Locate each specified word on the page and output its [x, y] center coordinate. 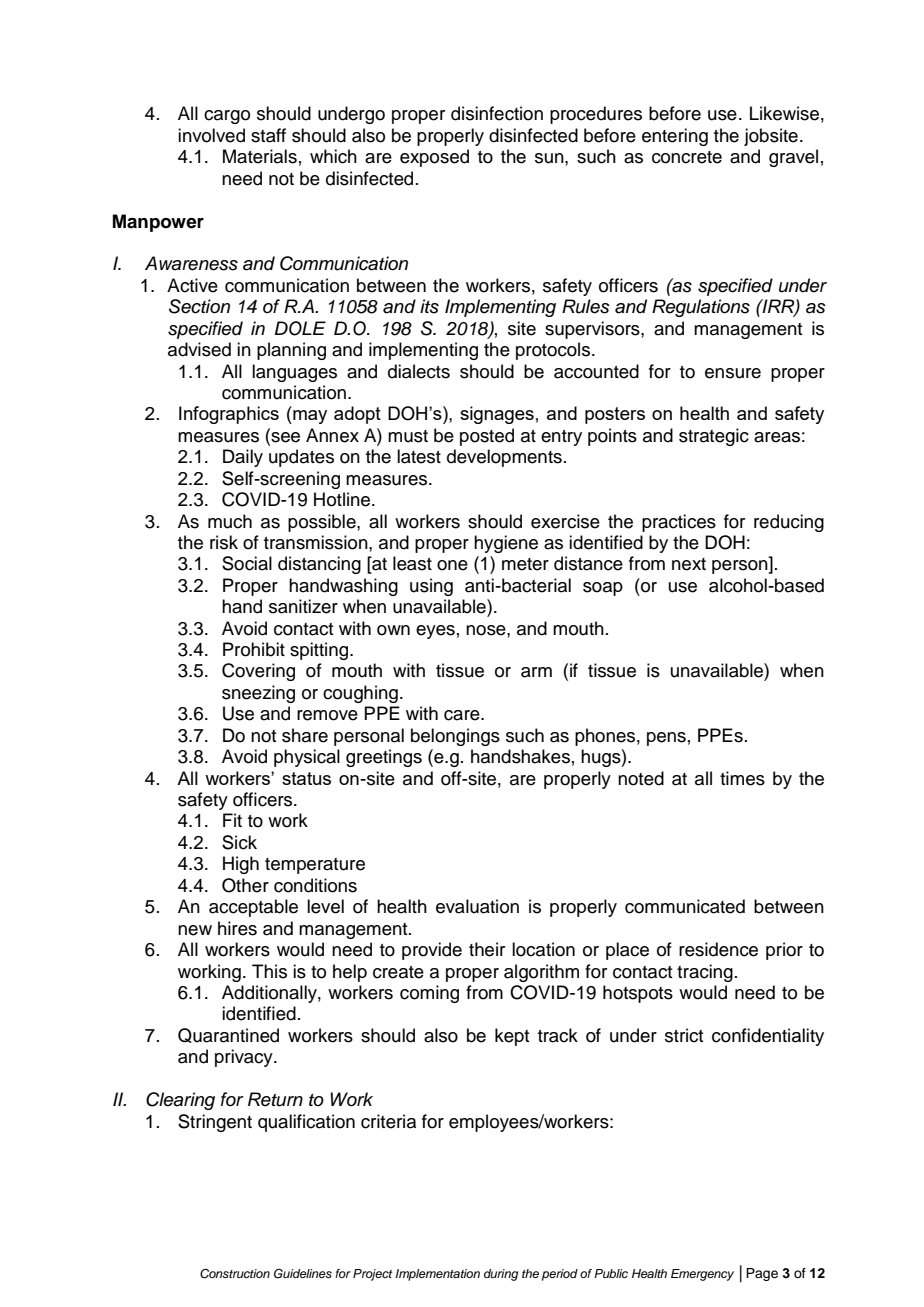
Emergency [702, 1275]
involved [211, 135]
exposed [434, 158]
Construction [235, 1274]
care [463, 715]
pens [666, 739]
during [501, 1275]
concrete [687, 157]
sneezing [258, 694]
